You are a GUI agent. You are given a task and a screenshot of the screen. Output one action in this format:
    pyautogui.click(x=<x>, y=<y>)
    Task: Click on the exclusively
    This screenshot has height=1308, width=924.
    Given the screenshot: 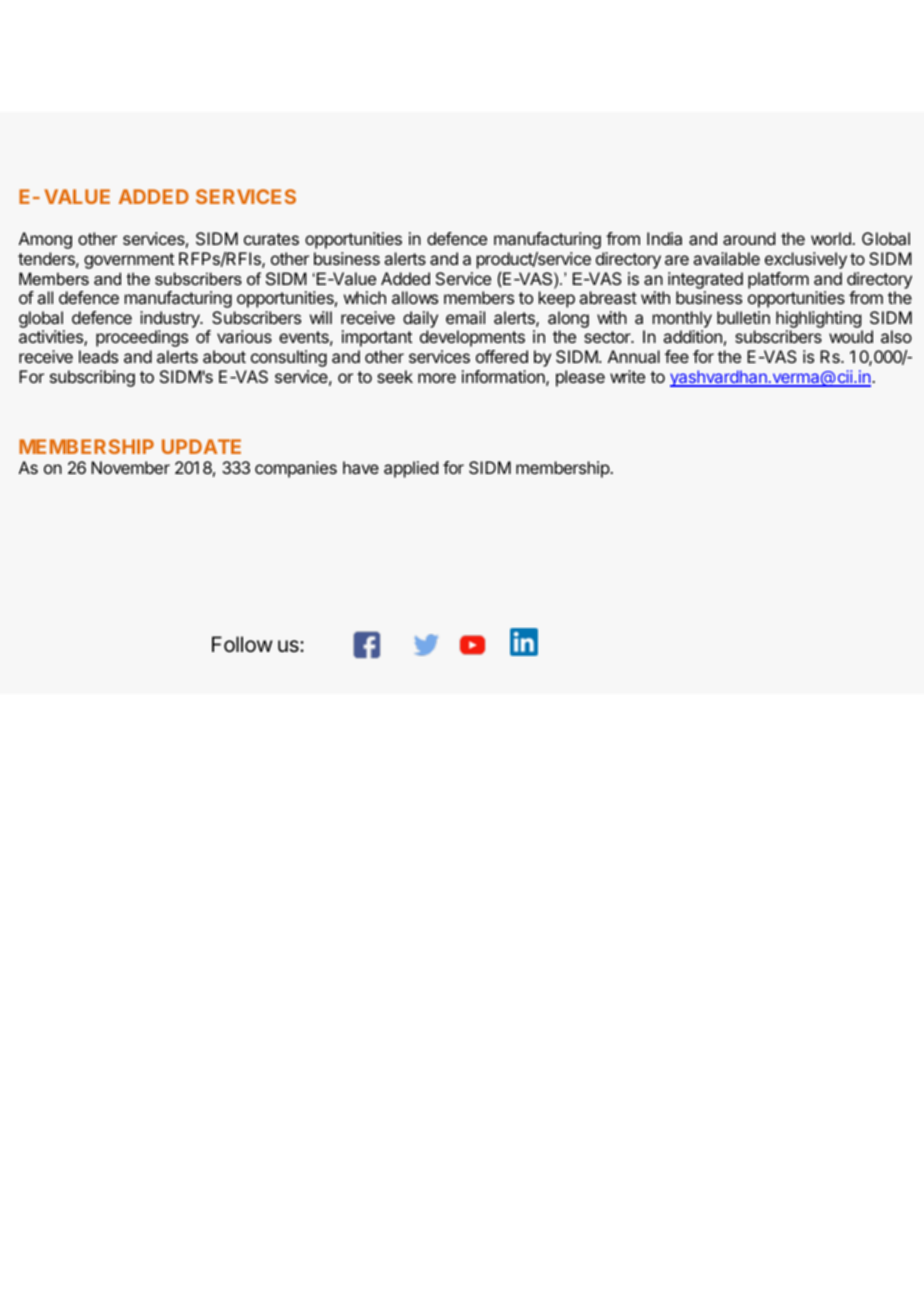 What is the action you would take?
    pyautogui.click(x=806, y=260)
